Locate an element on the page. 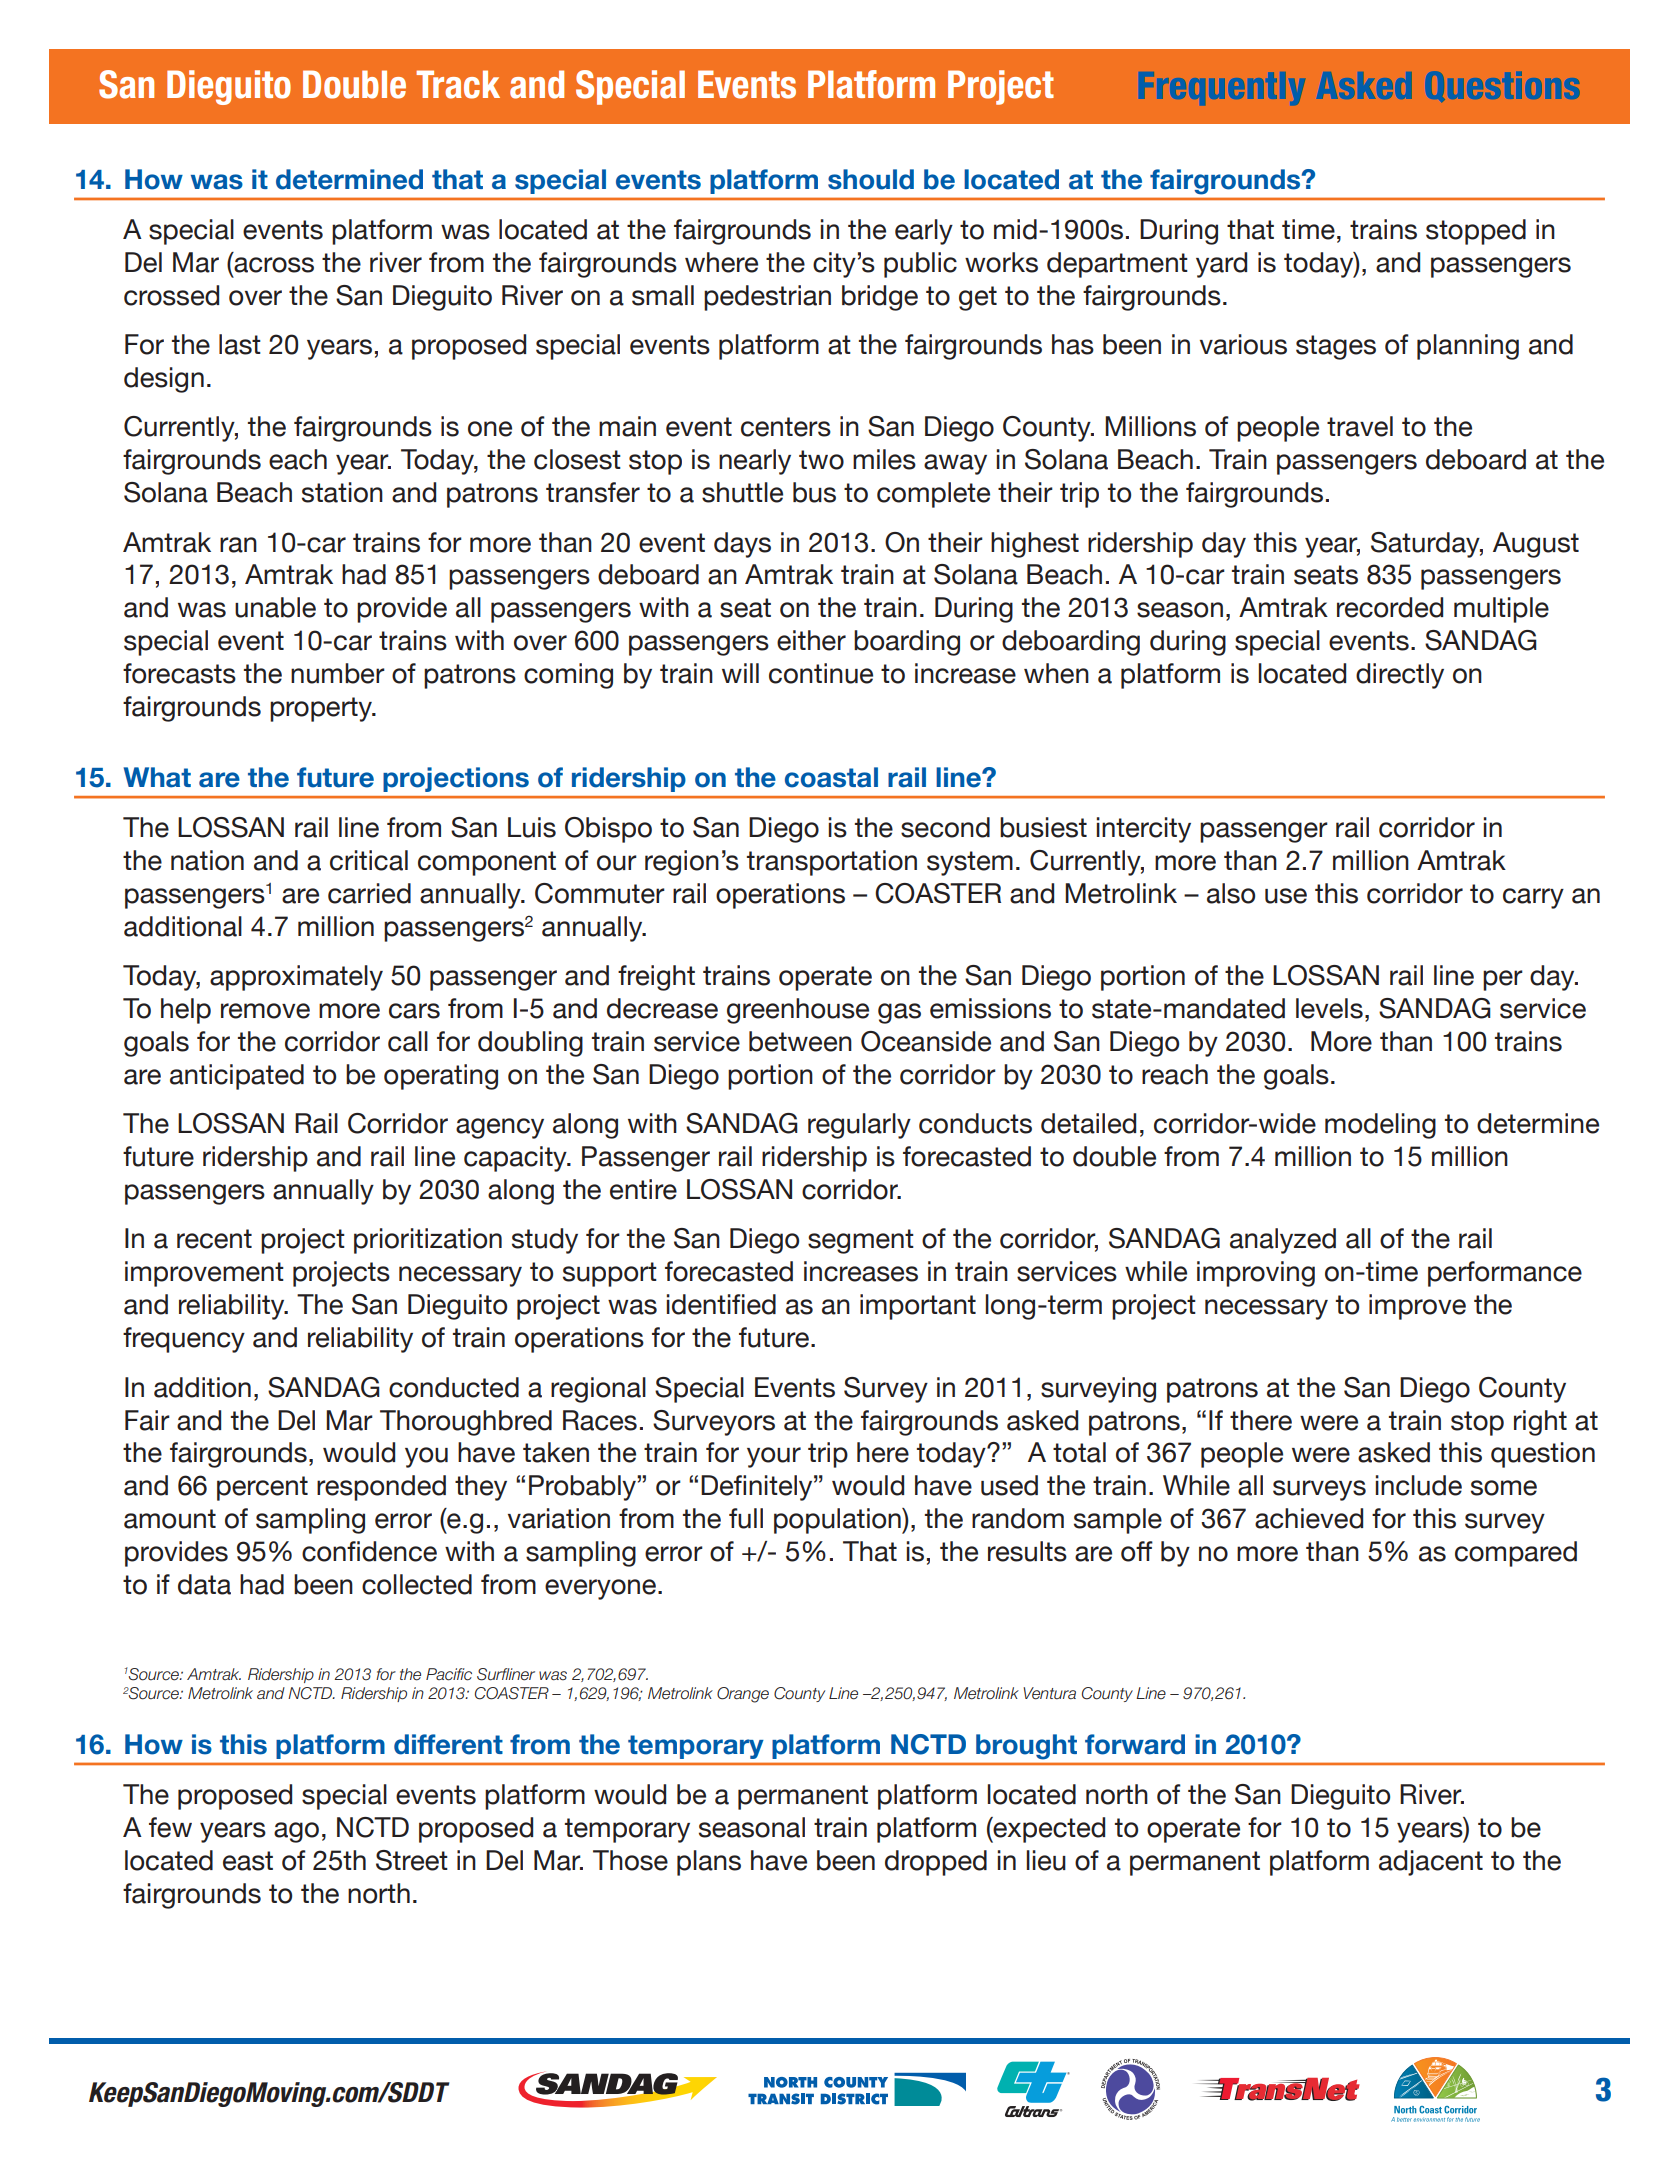 This page has height=2173, width=1679. should is located at coordinates (871, 179).
